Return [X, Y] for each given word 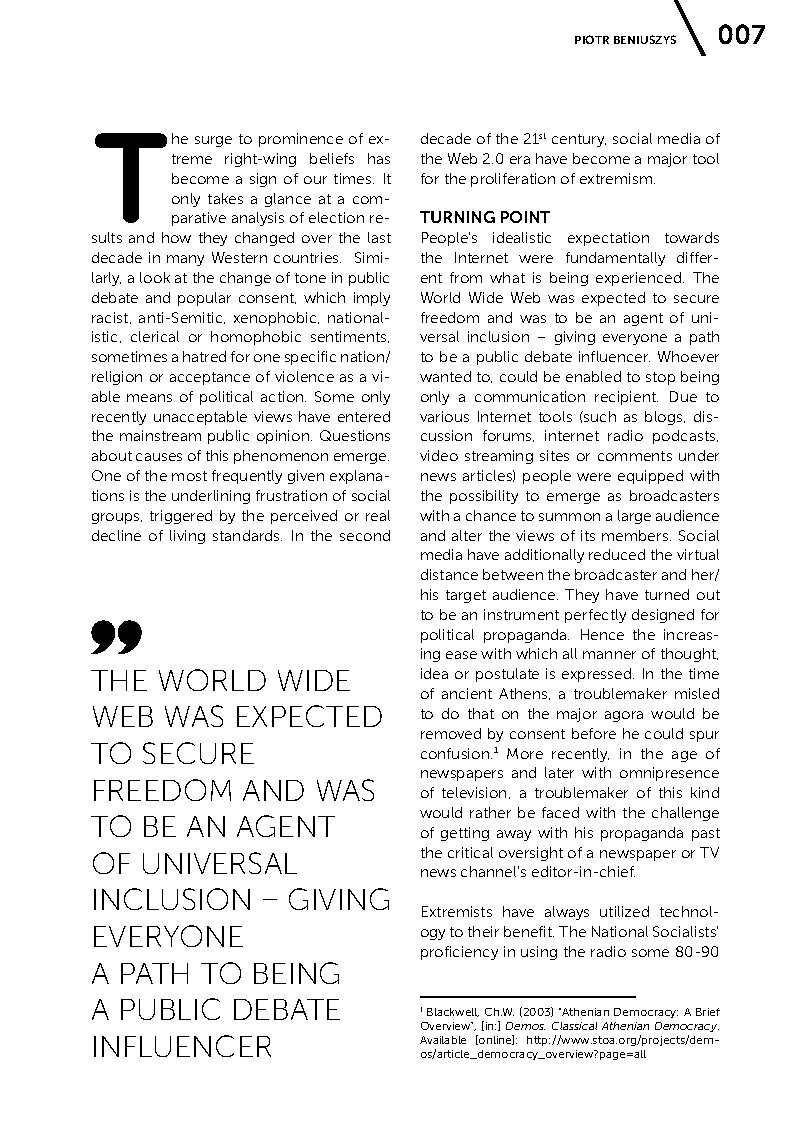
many [185, 260]
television [474, 792]
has [379, 158]
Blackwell [453, 1012]
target [466, 596]
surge [213, 141]
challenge [685, 814]
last [379, 237]
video [439, 455]
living [187, 537]
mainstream [160, 435]
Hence [602, 634]
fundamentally [615, 259]
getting [465, 834]
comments [635, 456]
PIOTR [592, 39]
